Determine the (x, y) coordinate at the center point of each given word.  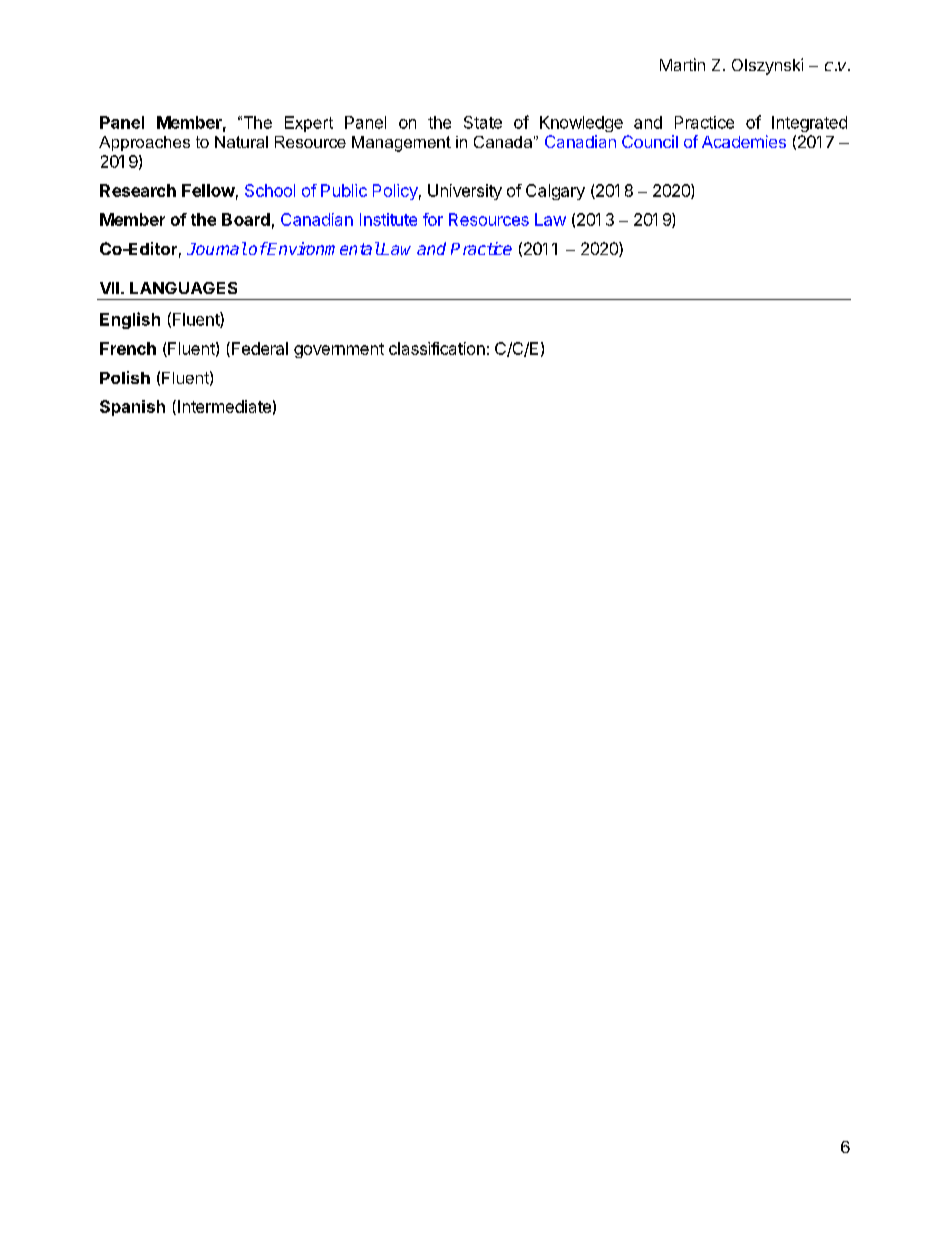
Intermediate (224, 406)
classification (437, 348)
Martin (682, 64)
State (483, 122)
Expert (309, 124)
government (339, 350)
